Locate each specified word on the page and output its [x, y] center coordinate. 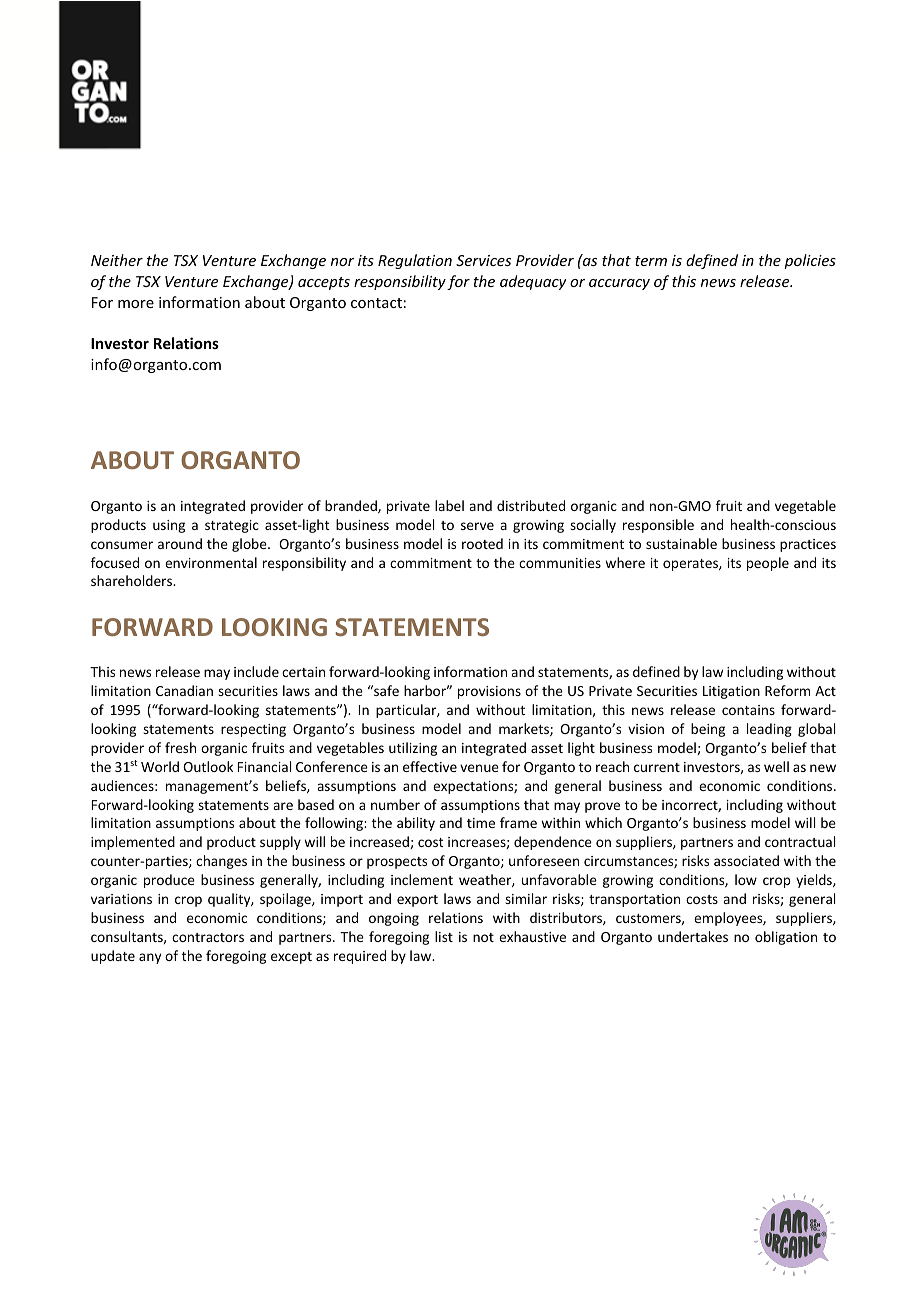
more [136, 304]
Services [483, 260]
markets [525, 729]
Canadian [184, 690]
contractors [208, 937]
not [483, 937]
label [449, 505]
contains [748, 710]
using [169, 526]
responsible [658, 526]
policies [810, 261]
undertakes [693, 936]
